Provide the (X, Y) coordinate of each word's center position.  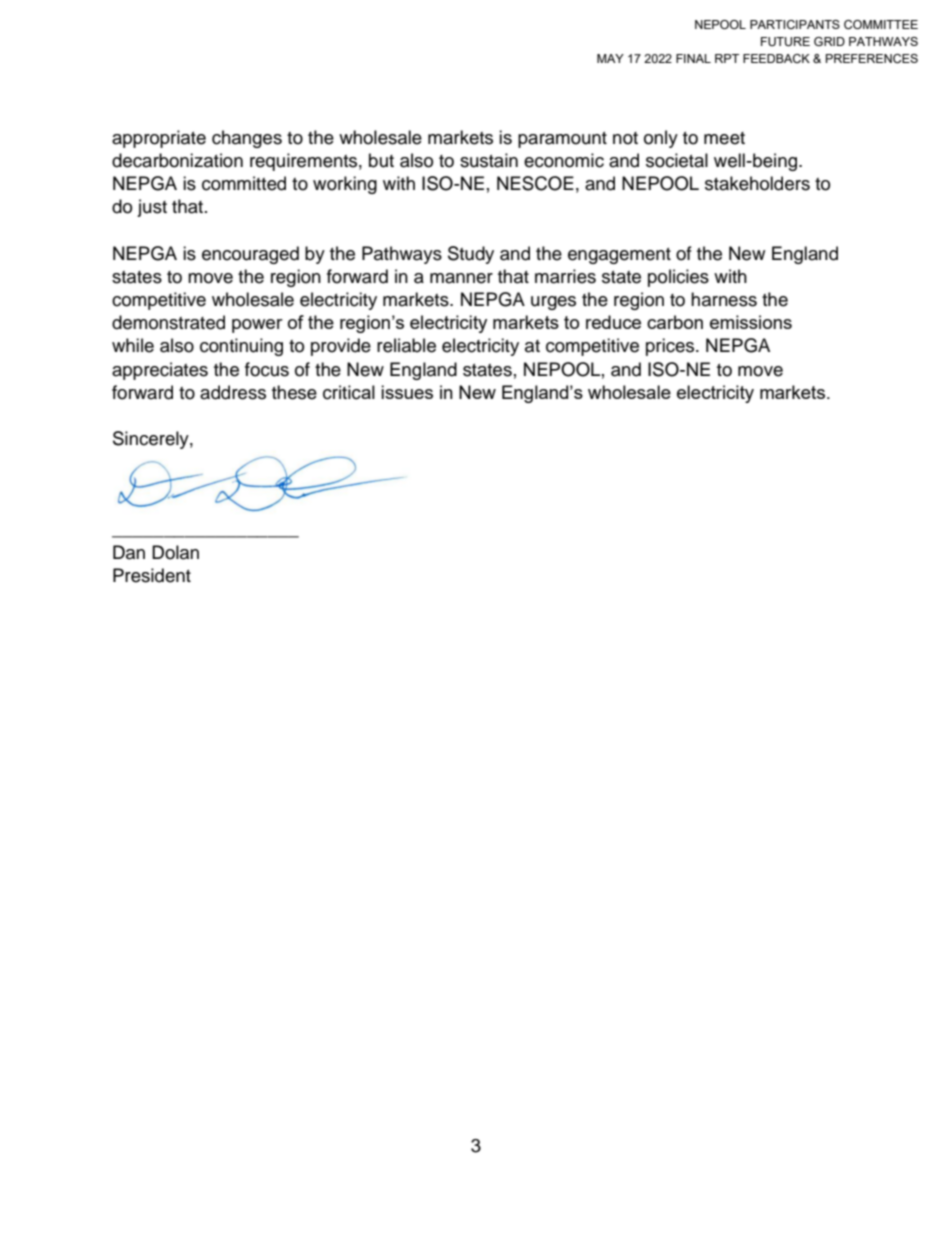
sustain (489, 160)
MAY (610, 58)
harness (724, 299)
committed (244, 183)
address (233, 392)
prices (671, 347)
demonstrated (168, 322)
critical (349, 392)
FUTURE (785, 42)
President (152, 575)
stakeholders (757, 183)
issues (407, 392)
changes (247, 139)
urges (553, 303)
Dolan (175, 552)
